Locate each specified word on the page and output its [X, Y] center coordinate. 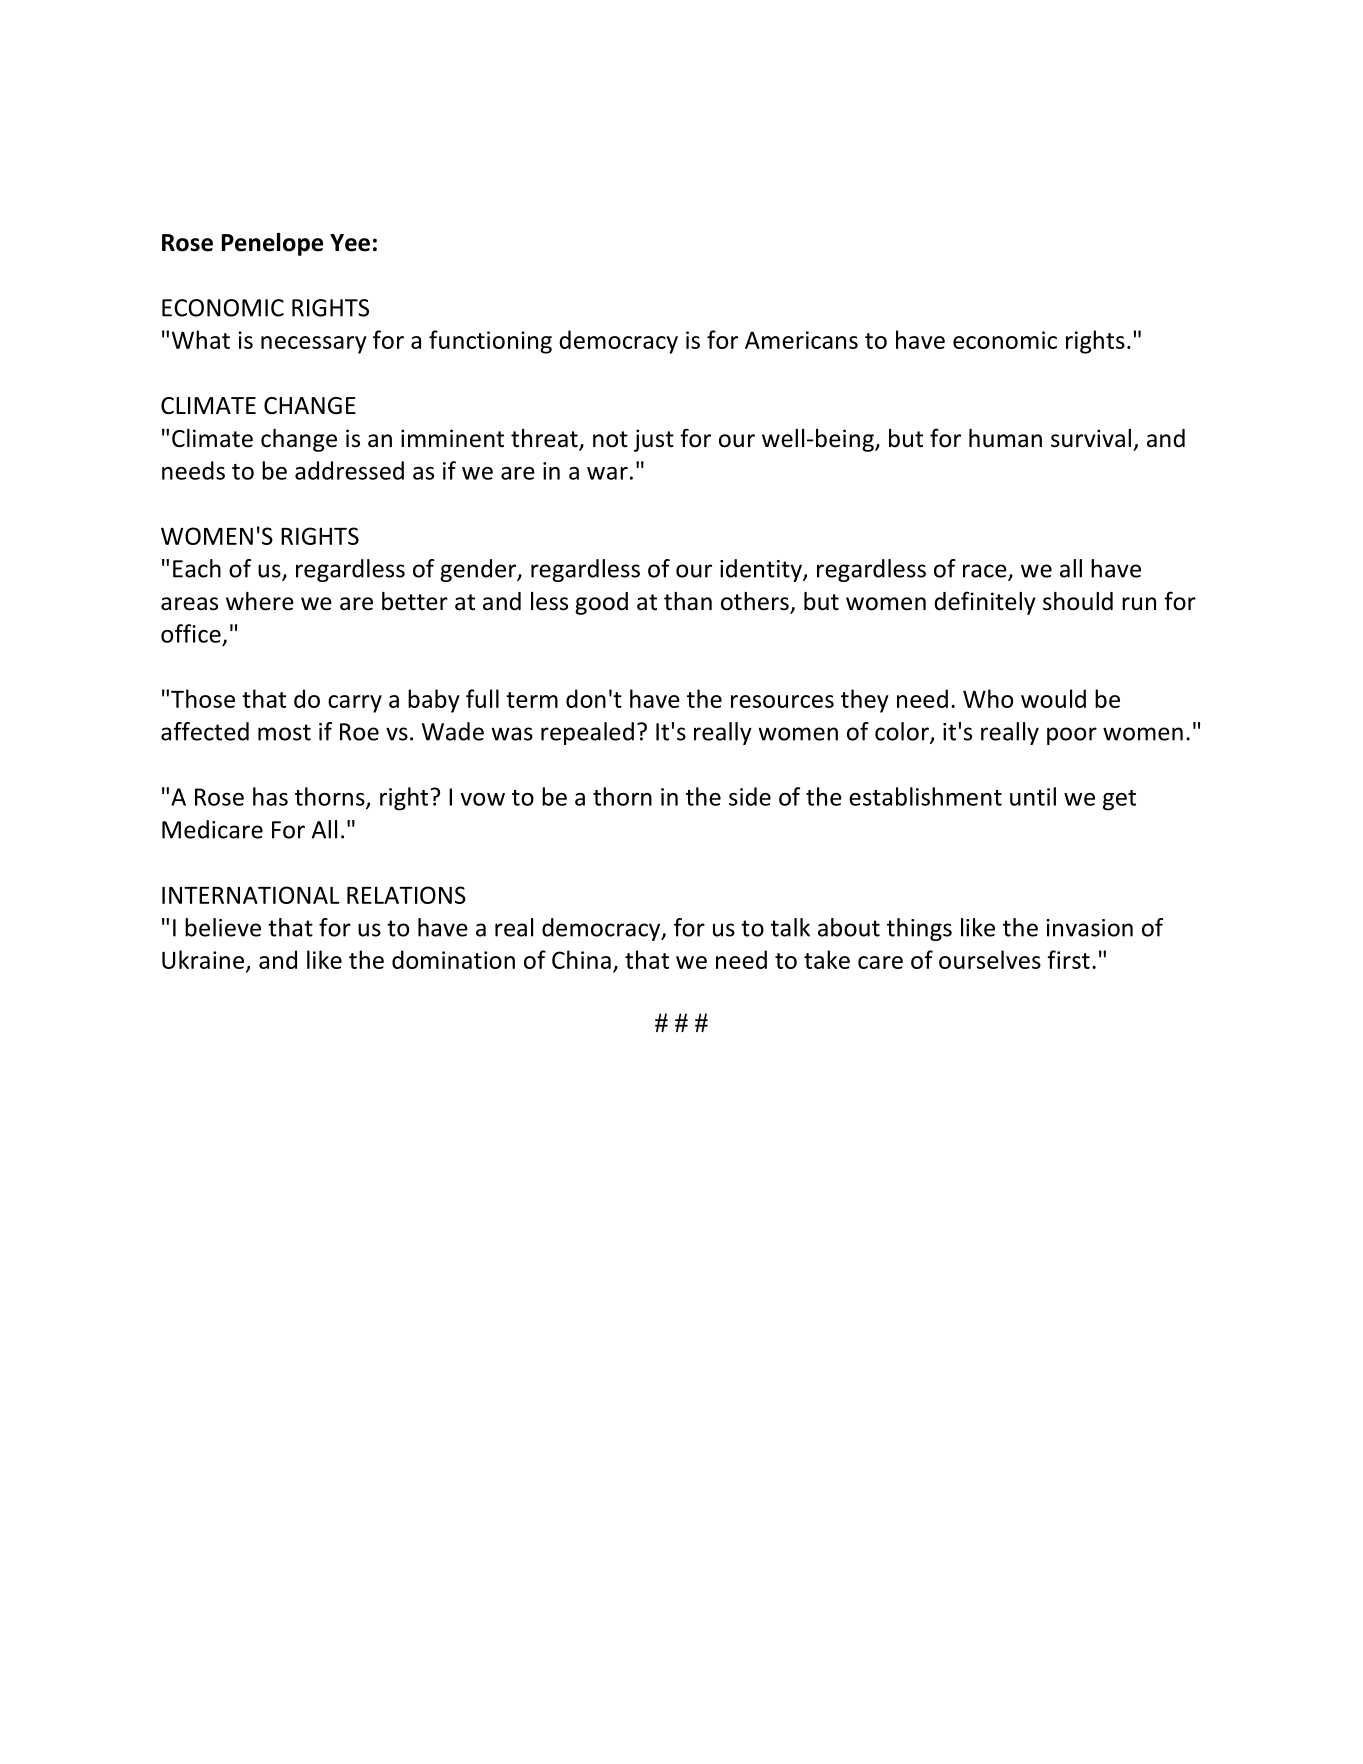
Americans [801, 340]
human [1005, 438]
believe [223, 927]
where [260, 601]
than [688, 601]
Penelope [272, 244]
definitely [985, 603]
